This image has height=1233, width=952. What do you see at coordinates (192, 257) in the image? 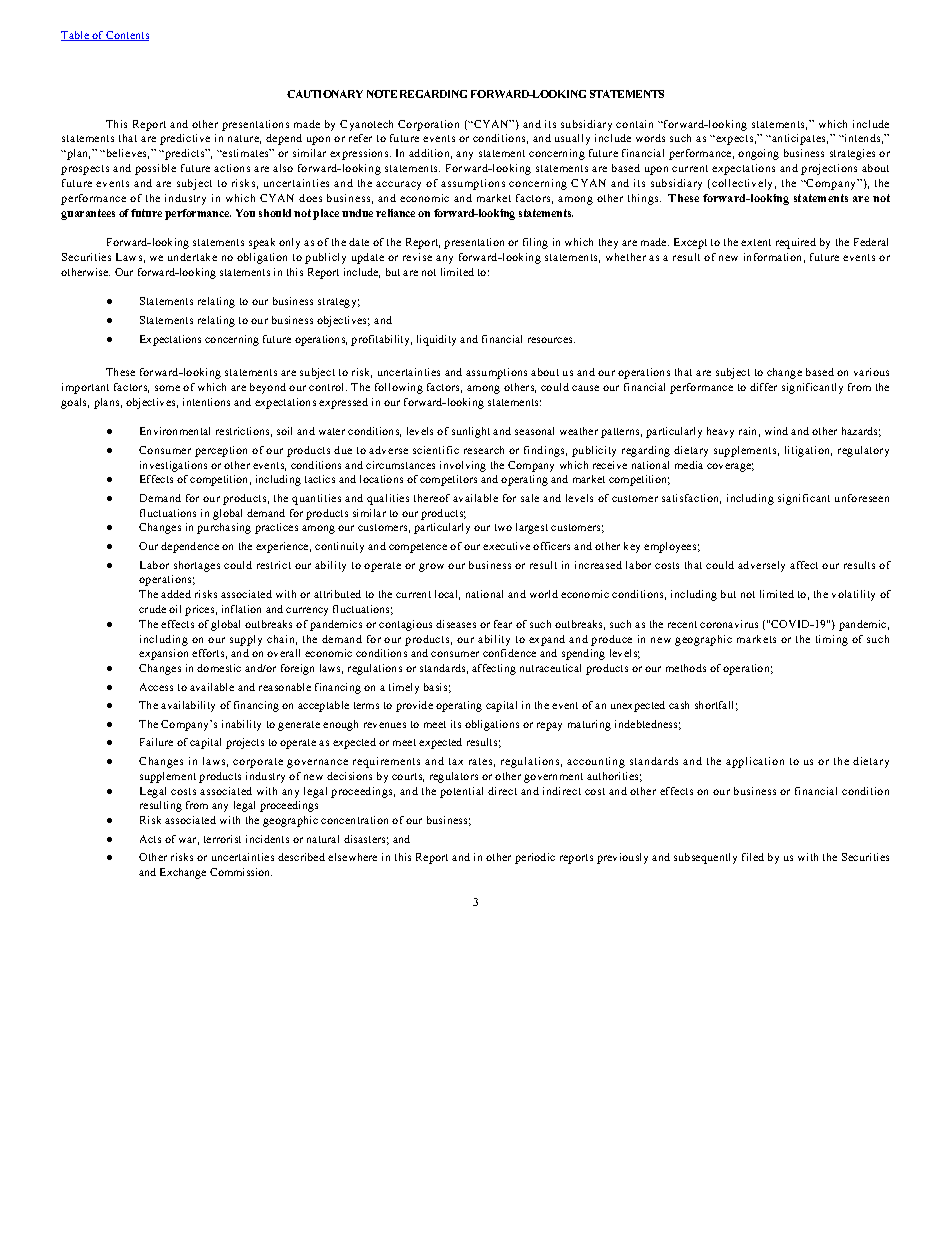
I see `undertake` at bounding box center [192, 257].
